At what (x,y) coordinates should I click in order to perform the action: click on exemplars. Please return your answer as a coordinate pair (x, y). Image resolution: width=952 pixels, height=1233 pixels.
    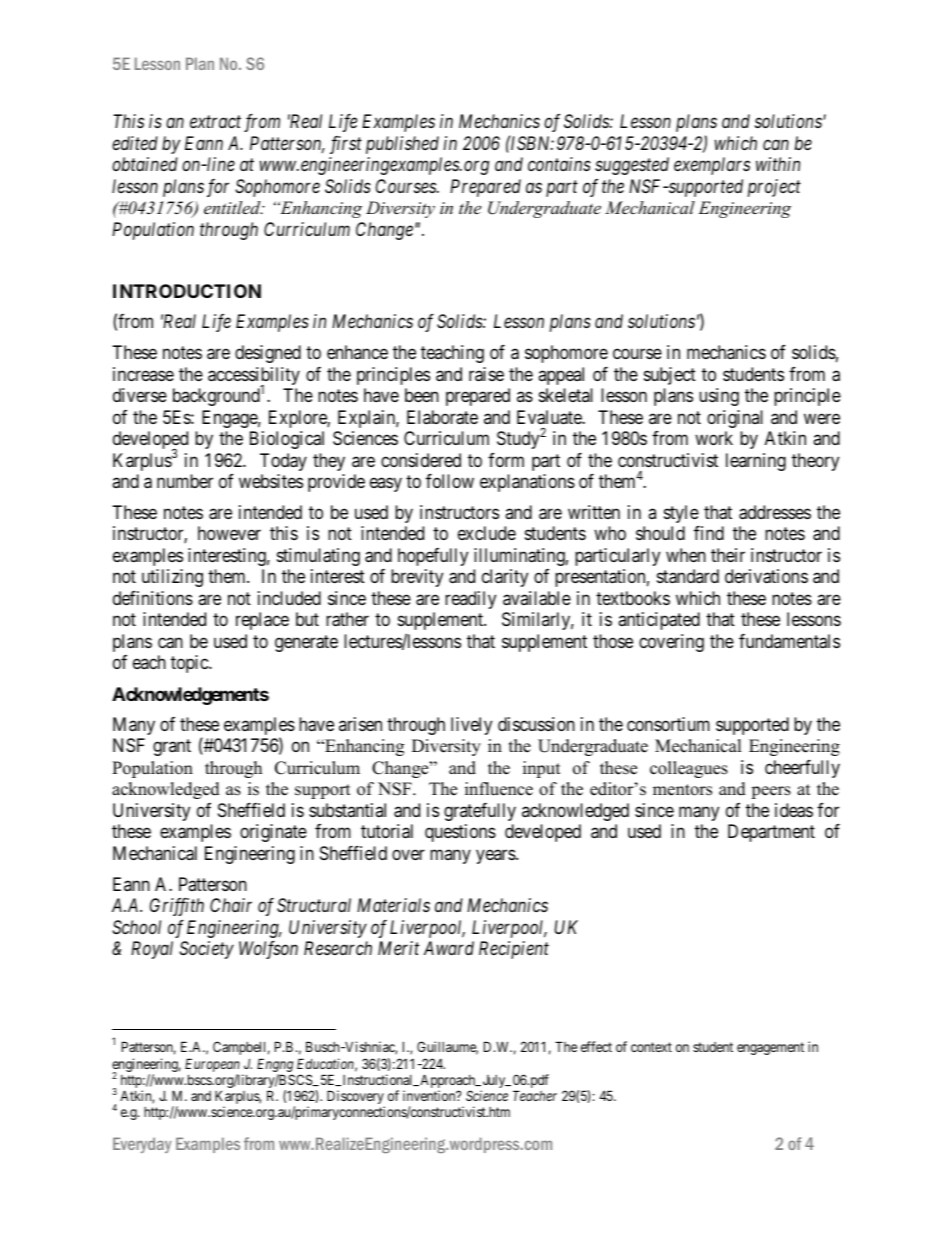
    Looking at the image, I should click on (712, 166).
